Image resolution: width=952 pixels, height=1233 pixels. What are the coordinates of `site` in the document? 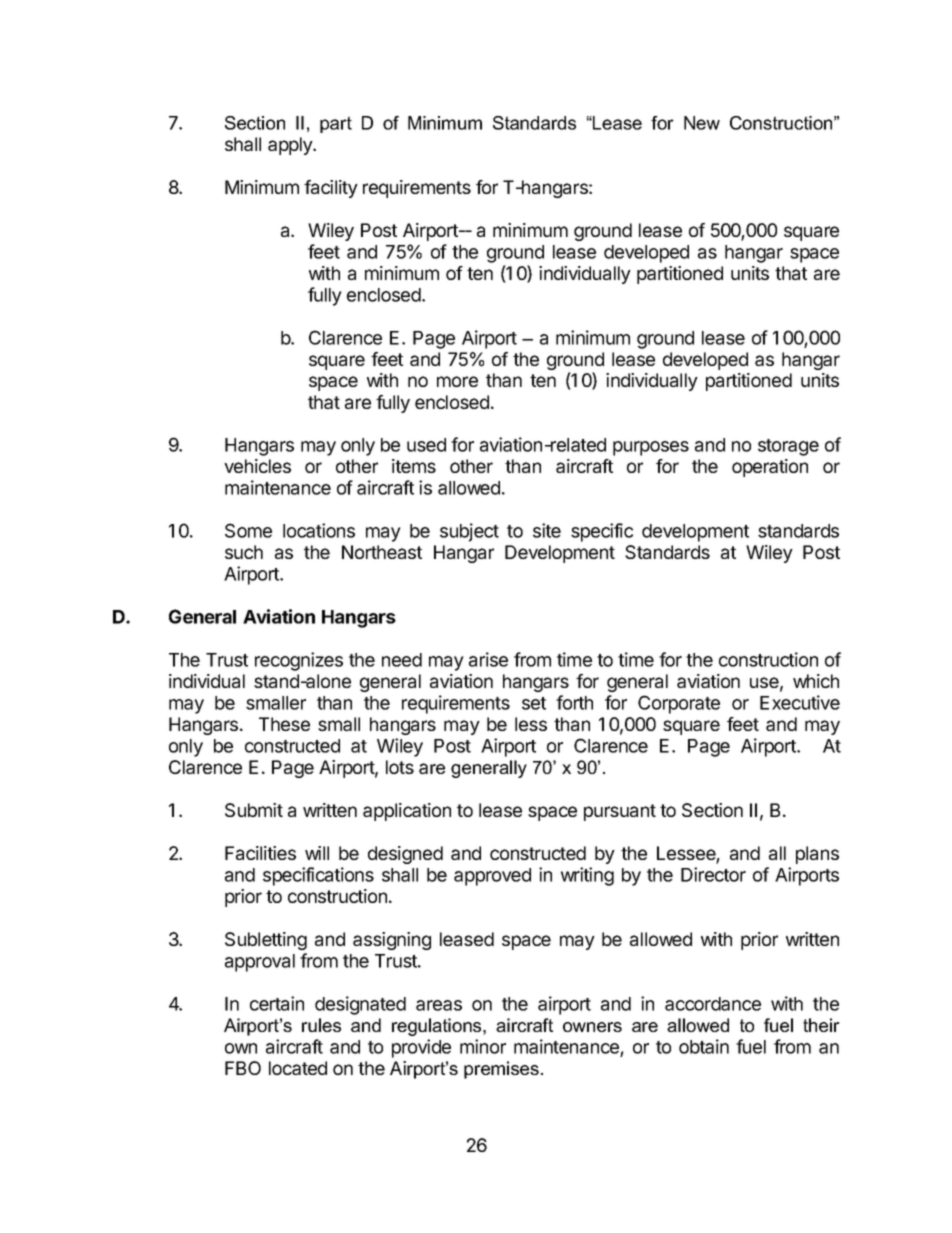 It's located at (547, 530).
